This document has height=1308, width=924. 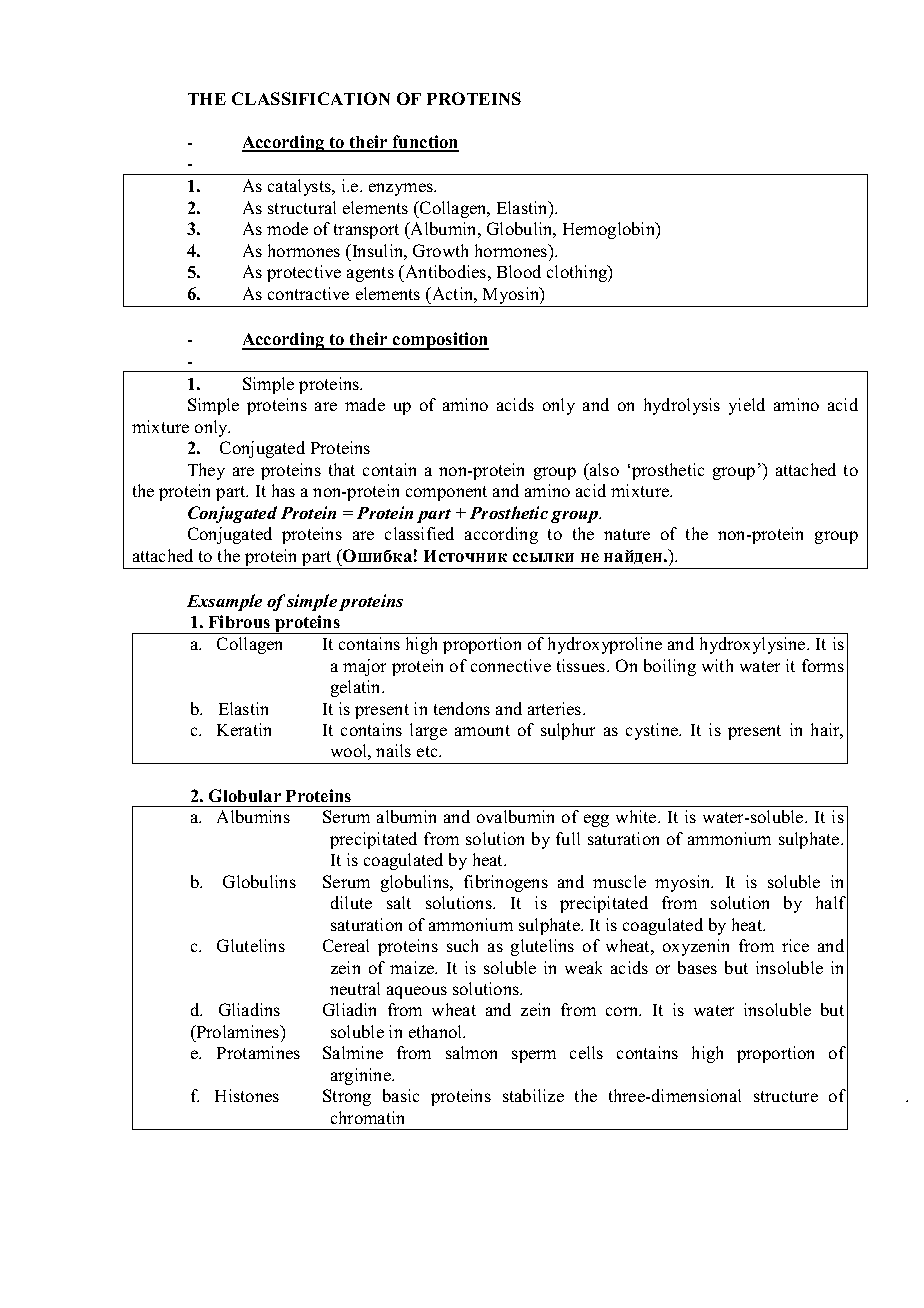 What do you see at coordinates (519, 271) in the document?
I see `Blood` at bounding box center [519, 271].
